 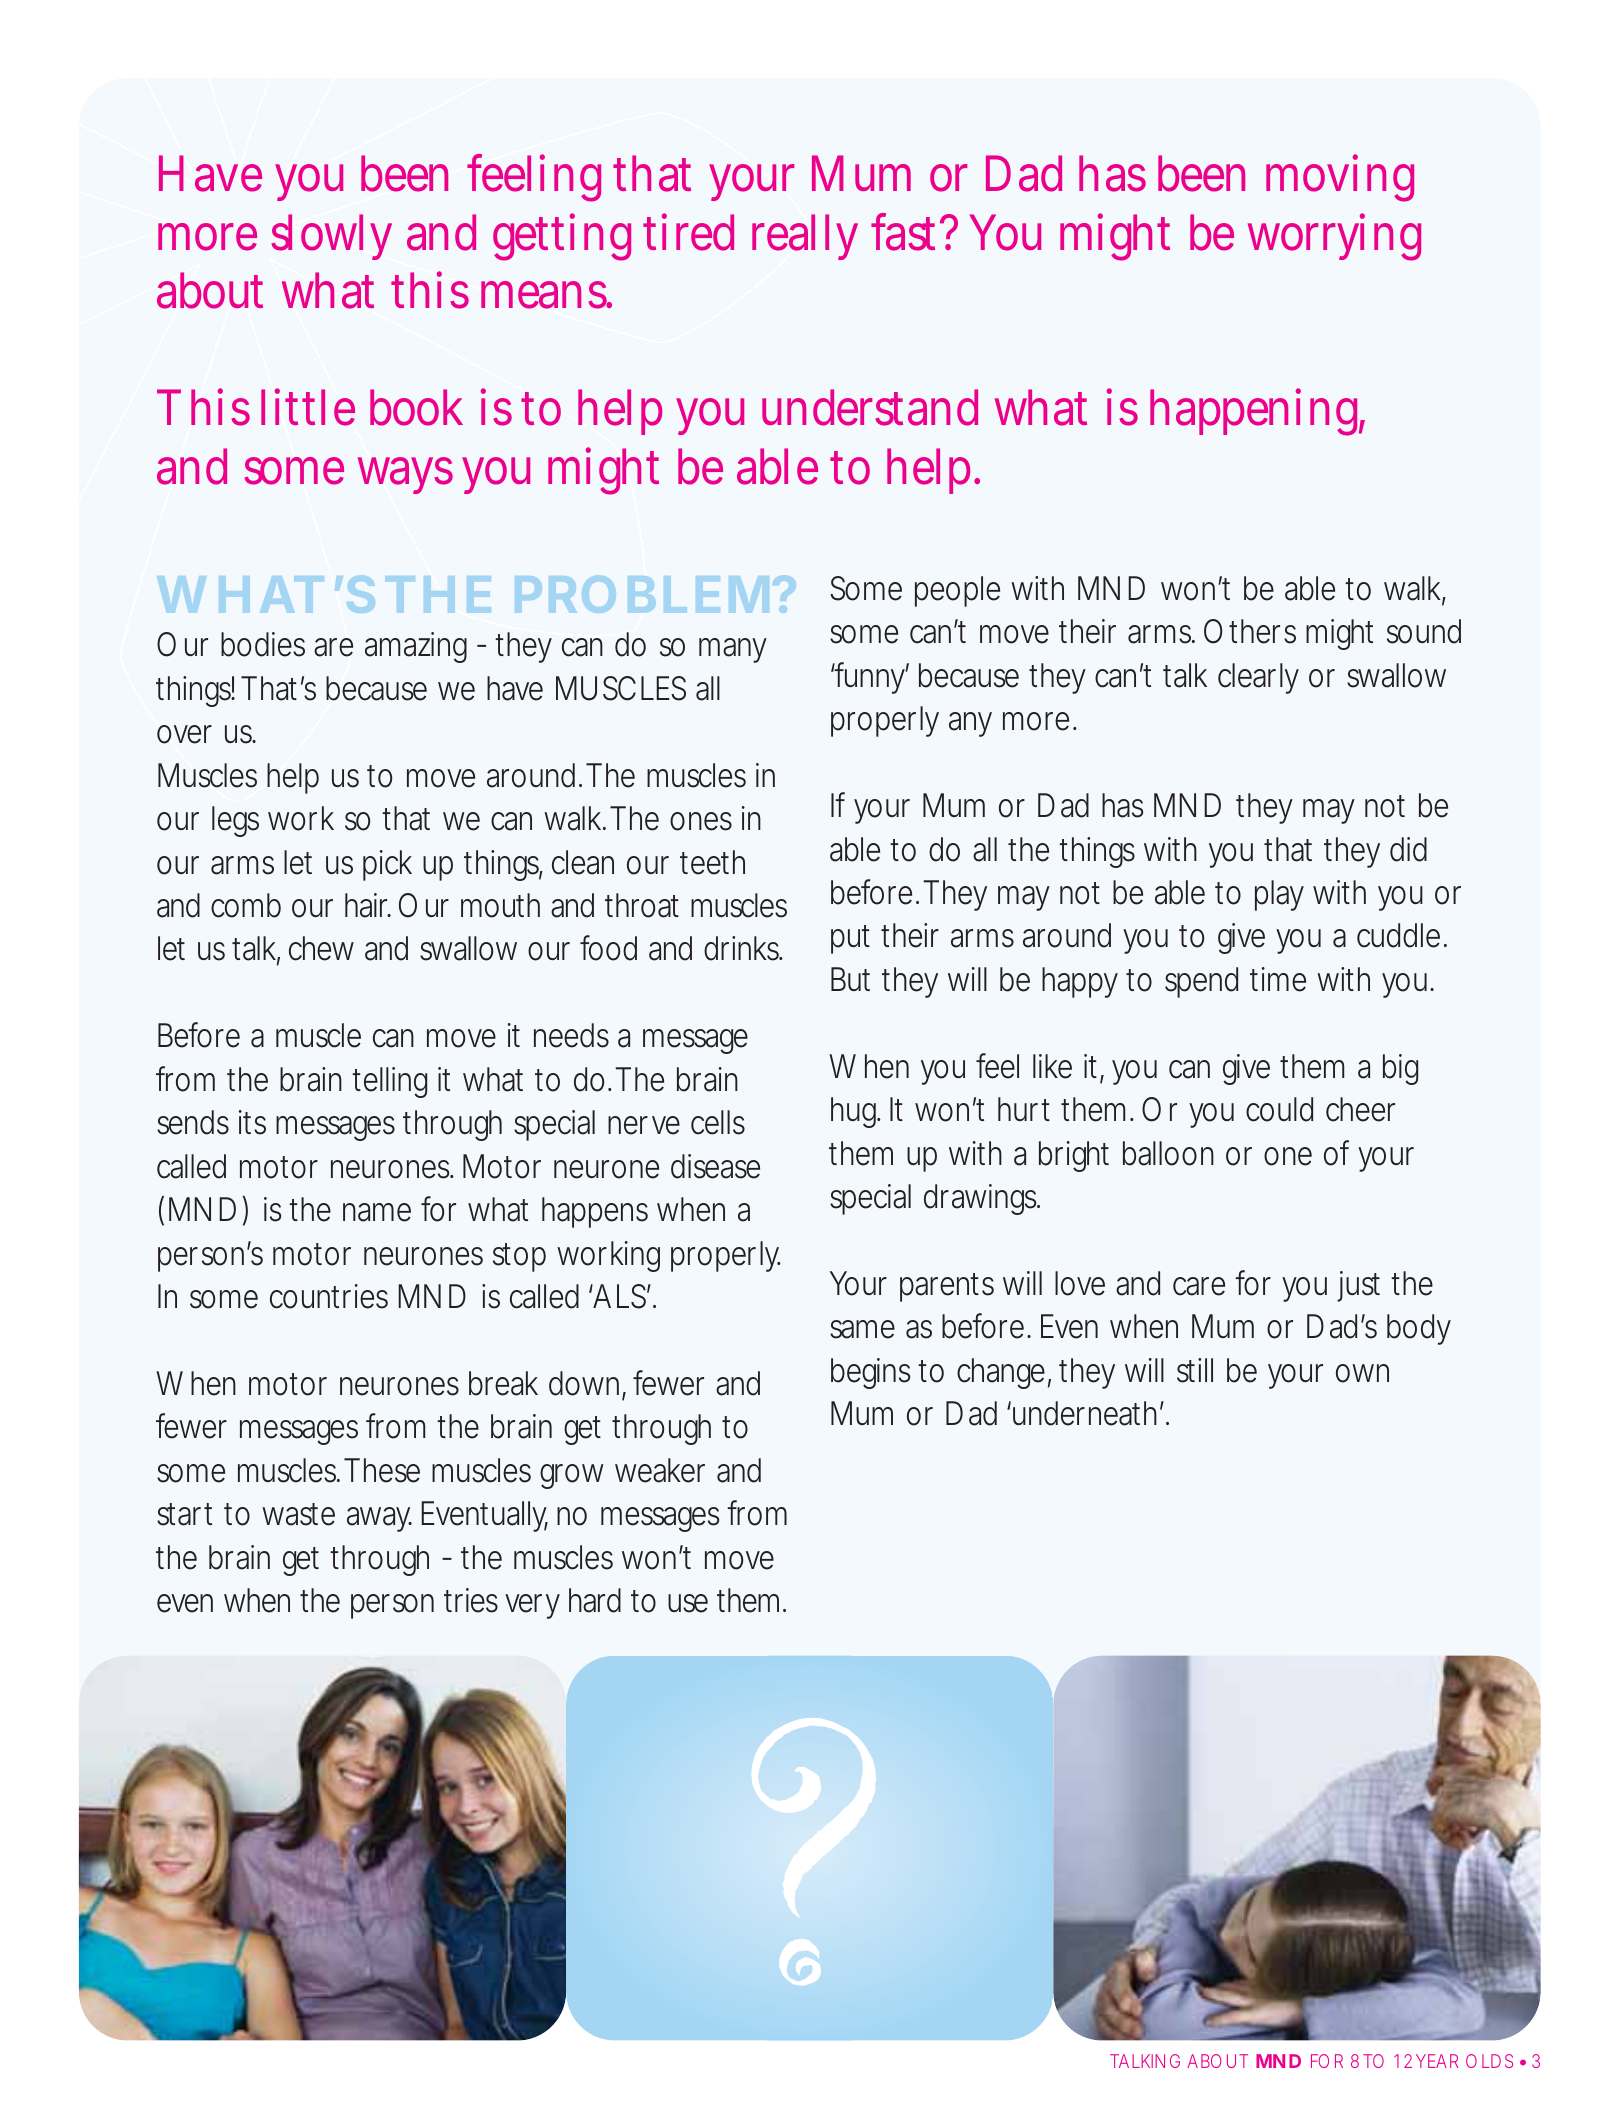 What do you see at coordinates (1489, 2061) in the screenshot?
I see `OLDS` at bounding box center [1489, 2061].
